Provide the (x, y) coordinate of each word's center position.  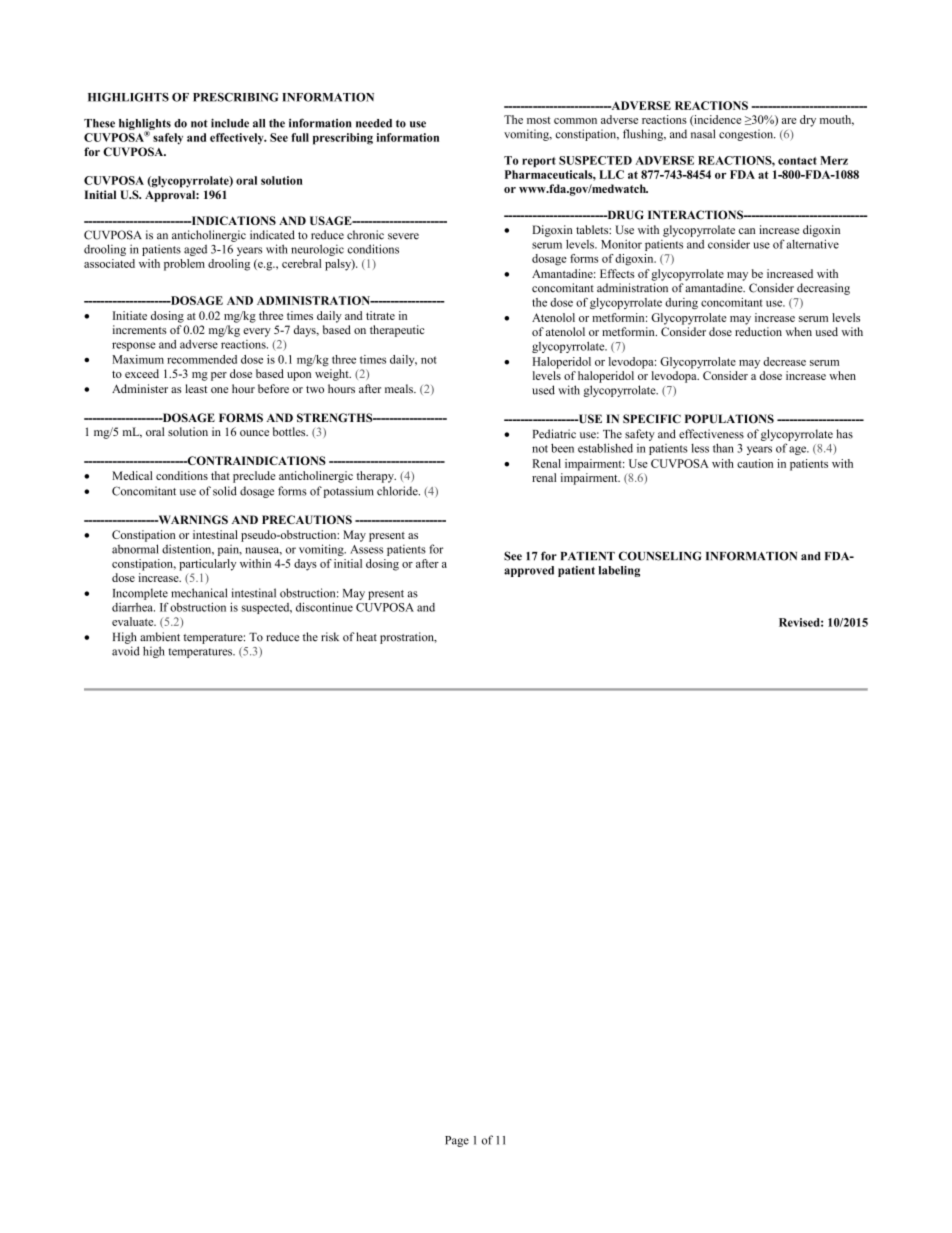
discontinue (324, 607)
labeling (619, 571)
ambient (160, 637)
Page (457, 1141)
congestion (747, 135)
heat (366, 637)
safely (168, 139)
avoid (126, 651)
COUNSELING (660, 556)
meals (400, 388)
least (196, 388)
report (539, 162)
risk (330, 637)
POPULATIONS (729, 419)
